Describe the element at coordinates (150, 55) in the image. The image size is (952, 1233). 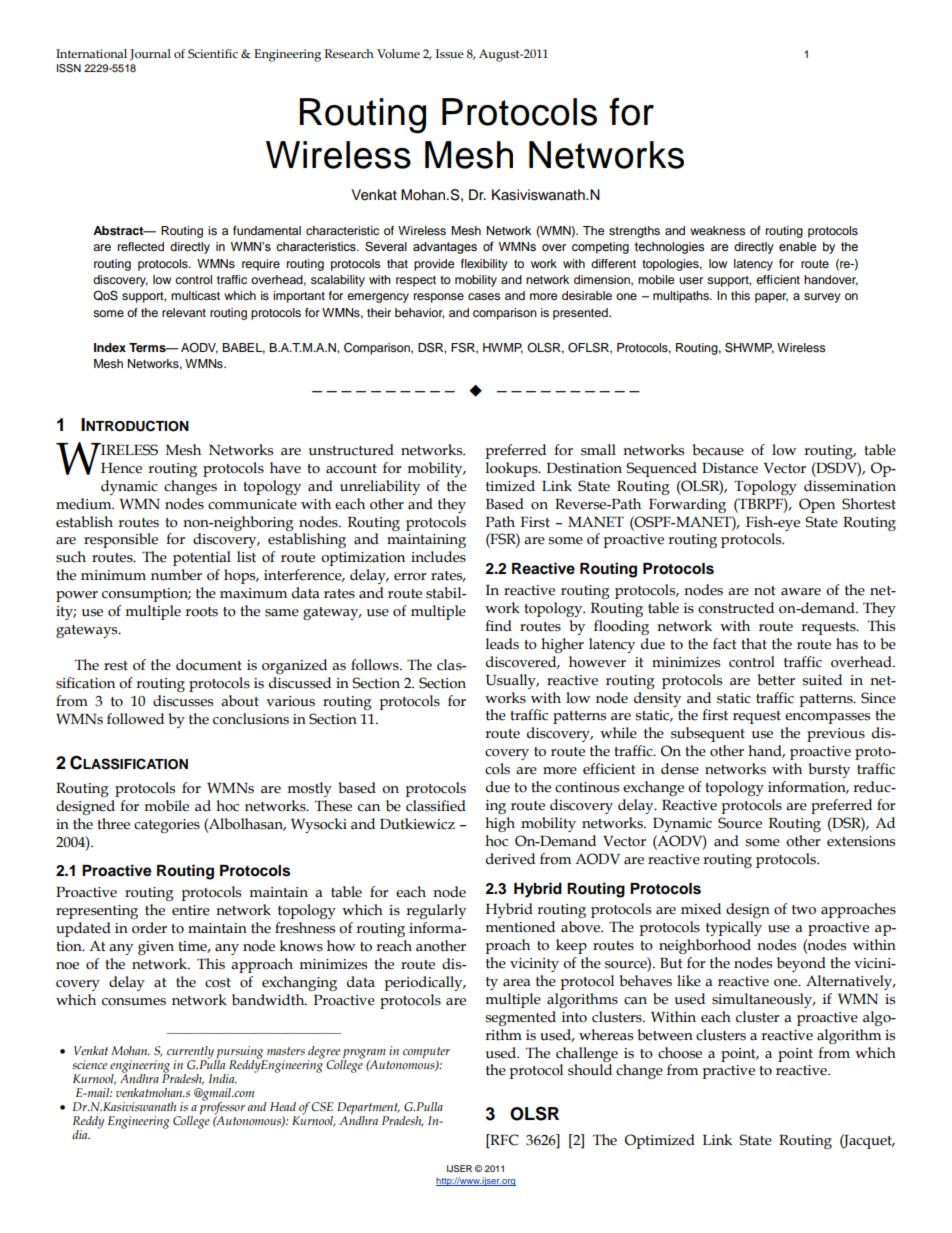
I see `Journal` at that location.
